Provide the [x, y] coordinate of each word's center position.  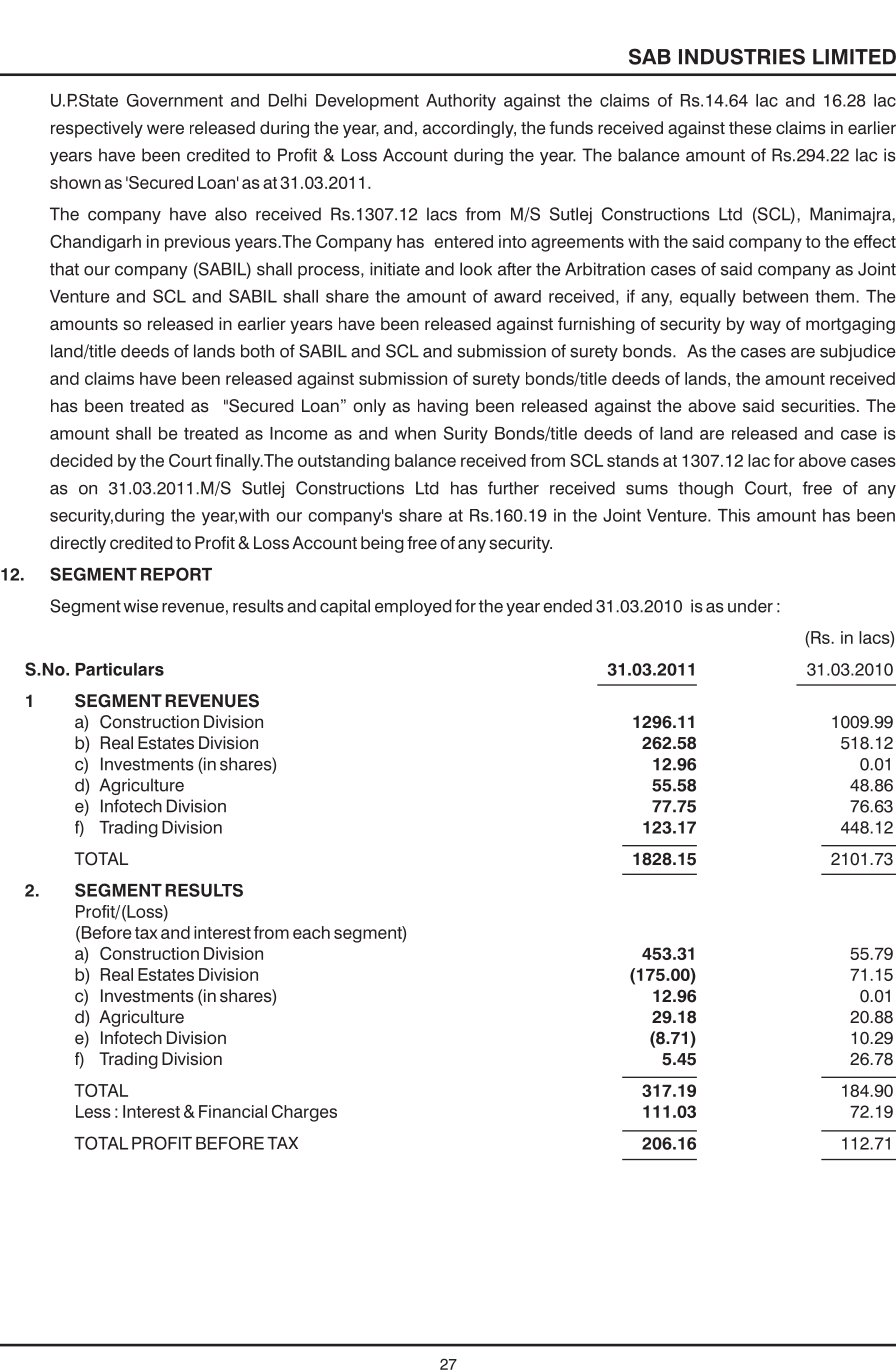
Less [93, 1111]
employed [413, 607]
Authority [461, 102]
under [750, 606]
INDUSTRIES [742, 56]
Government [175, 100]
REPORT [176, 574]
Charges [304, 1113]
